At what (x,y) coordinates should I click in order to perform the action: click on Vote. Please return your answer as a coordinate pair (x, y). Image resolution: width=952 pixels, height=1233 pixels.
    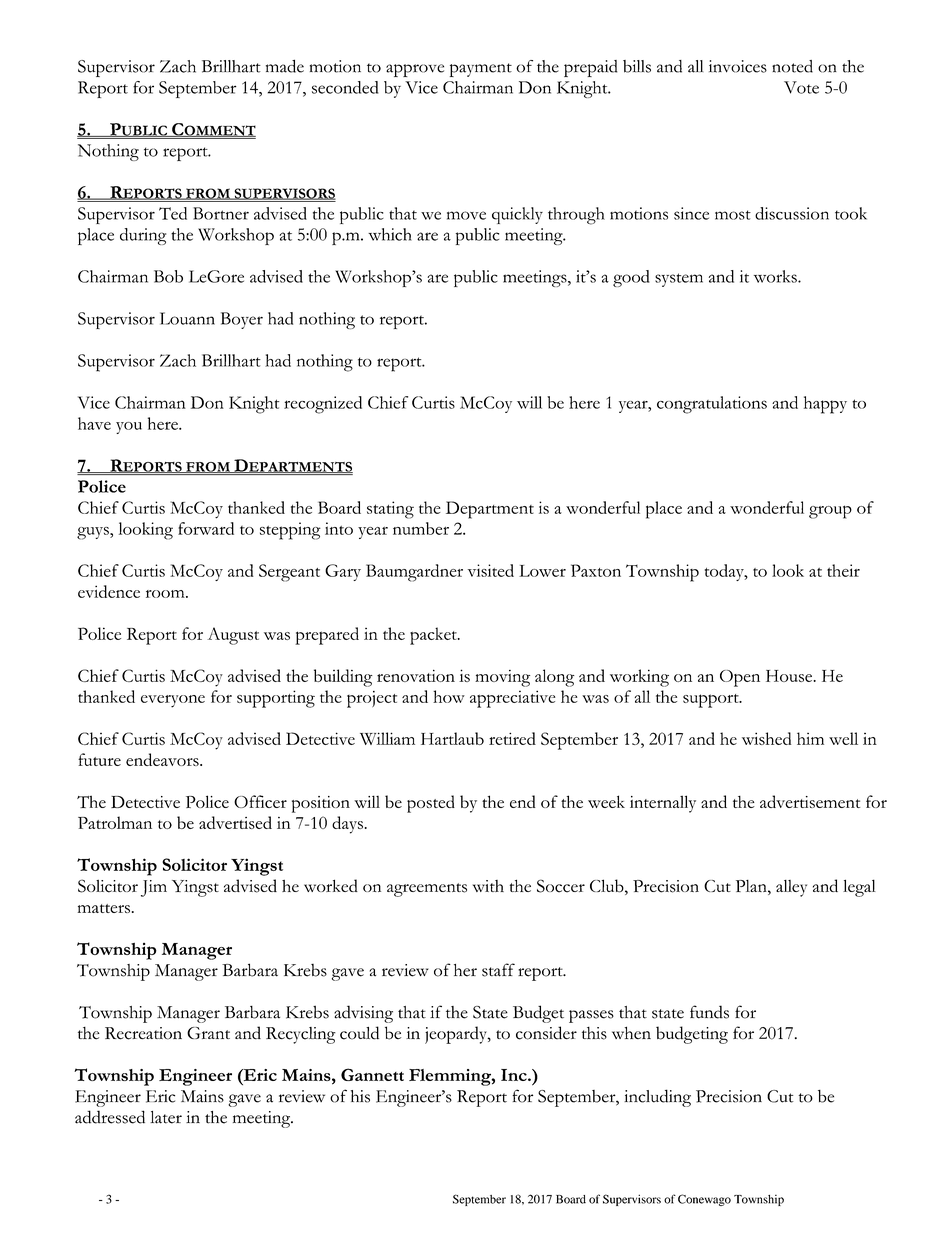
    Looking at the image, I should click on (801, 87).
